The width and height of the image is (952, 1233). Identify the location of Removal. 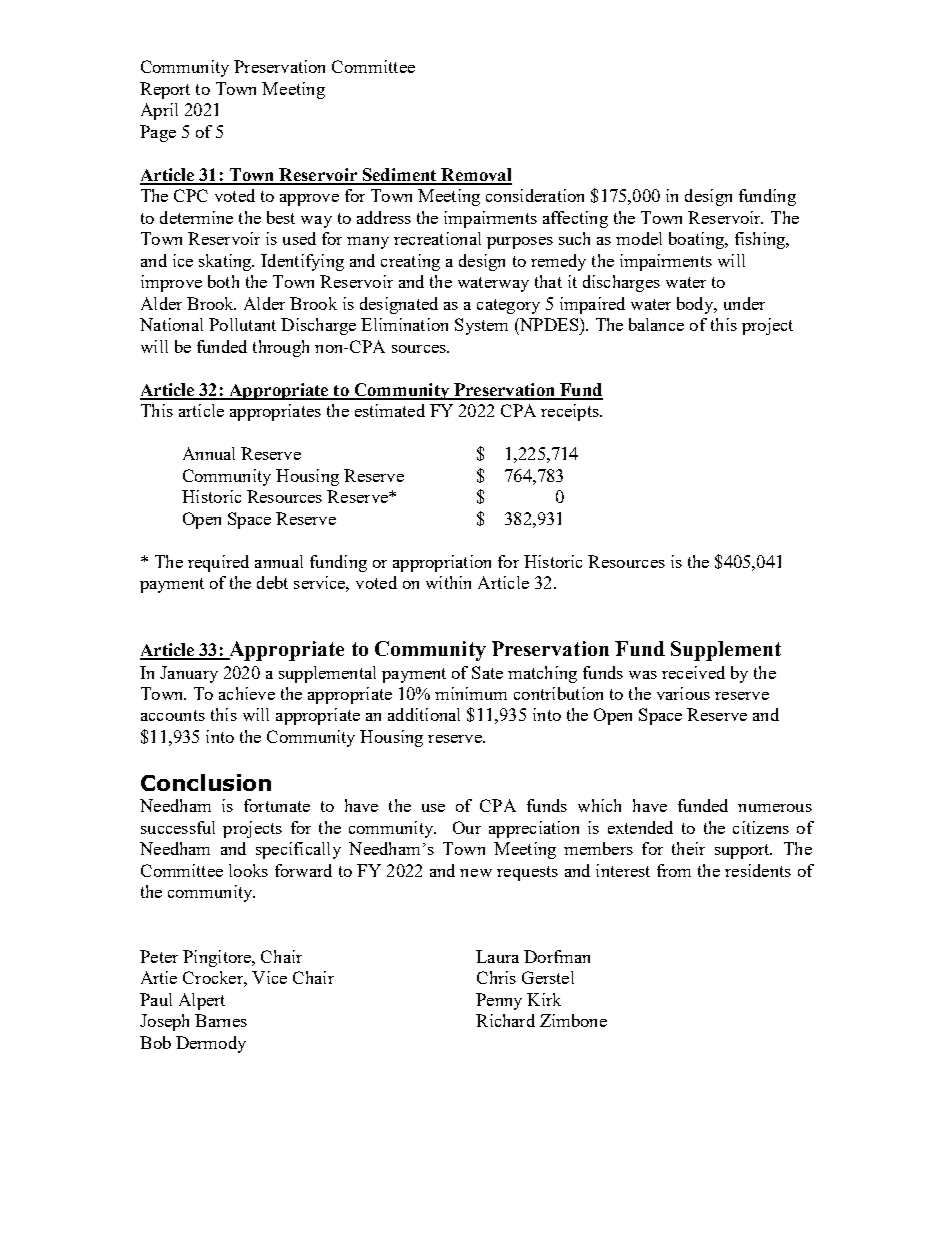
(475, 176).
